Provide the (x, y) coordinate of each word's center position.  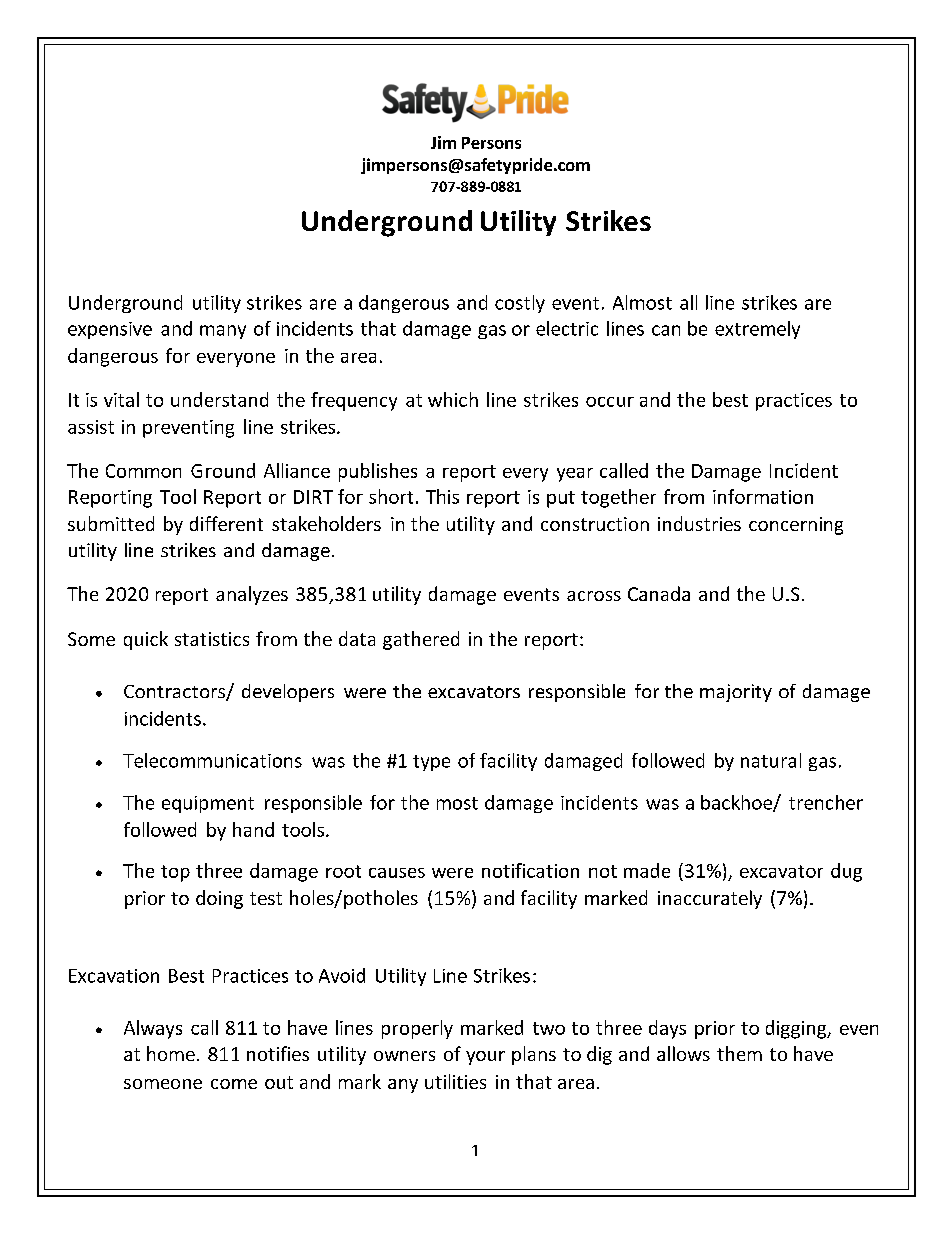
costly (520, 304)
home (171, 1053)
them (739, 1053)
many (223, 332)
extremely (757, 330)
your (485, 1058)
